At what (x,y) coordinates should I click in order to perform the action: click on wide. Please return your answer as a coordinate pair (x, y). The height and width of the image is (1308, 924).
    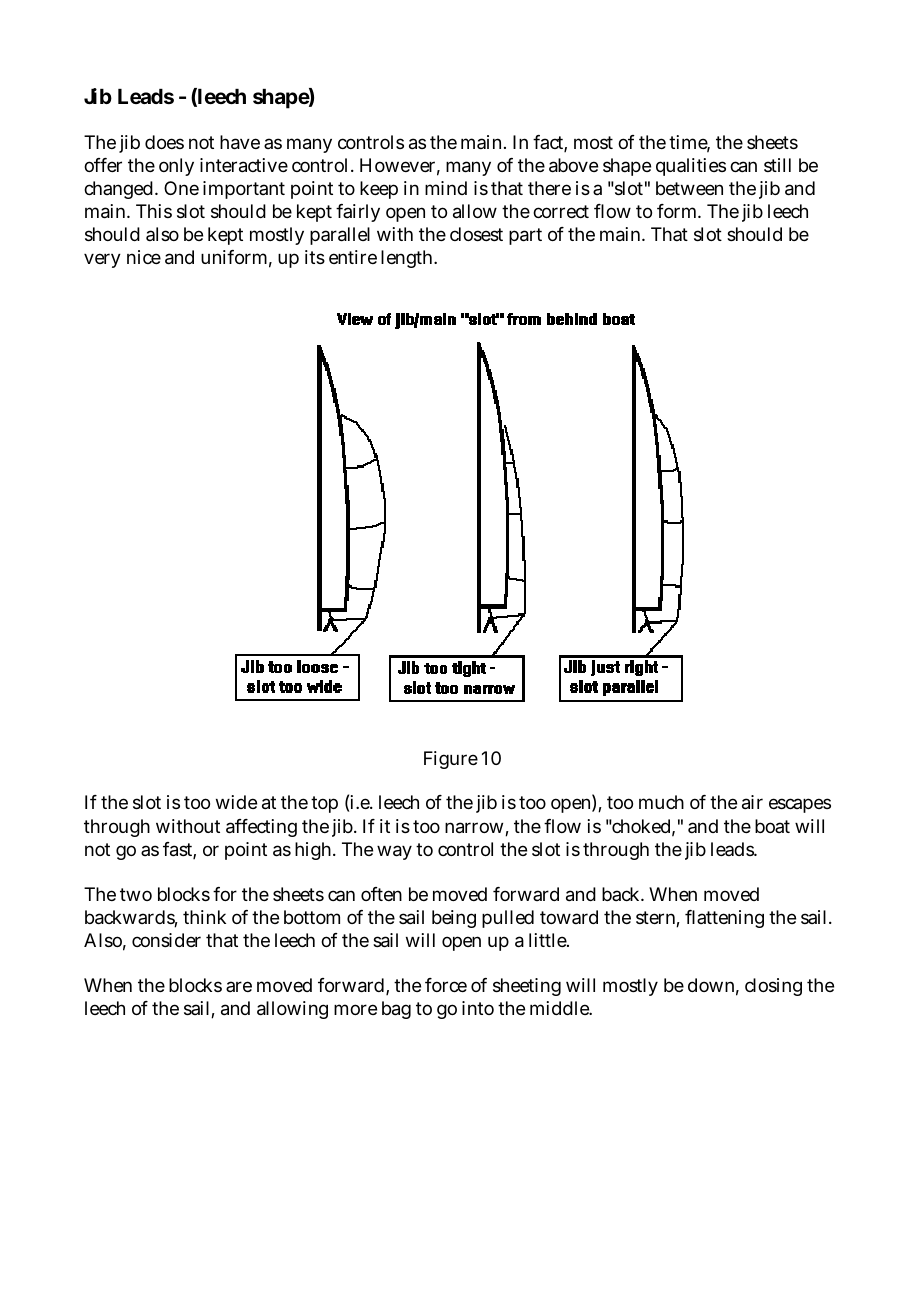
    Looking at the image, I should click on (236, 802).
